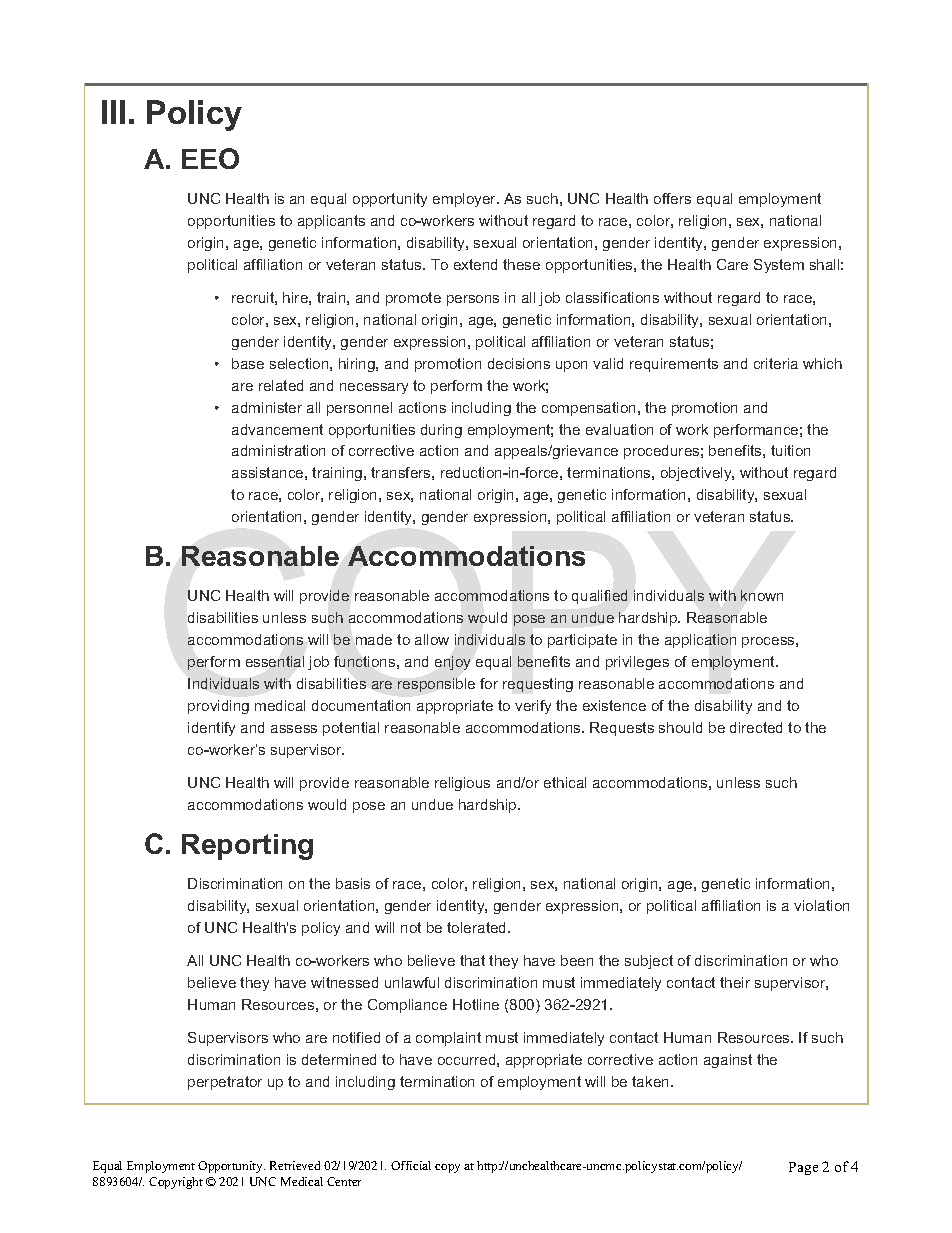 This image has height=1233, width=952. What do you see at coordinates (756, 727) in the image?
I see `directed` at bounding box center [756, 727].
